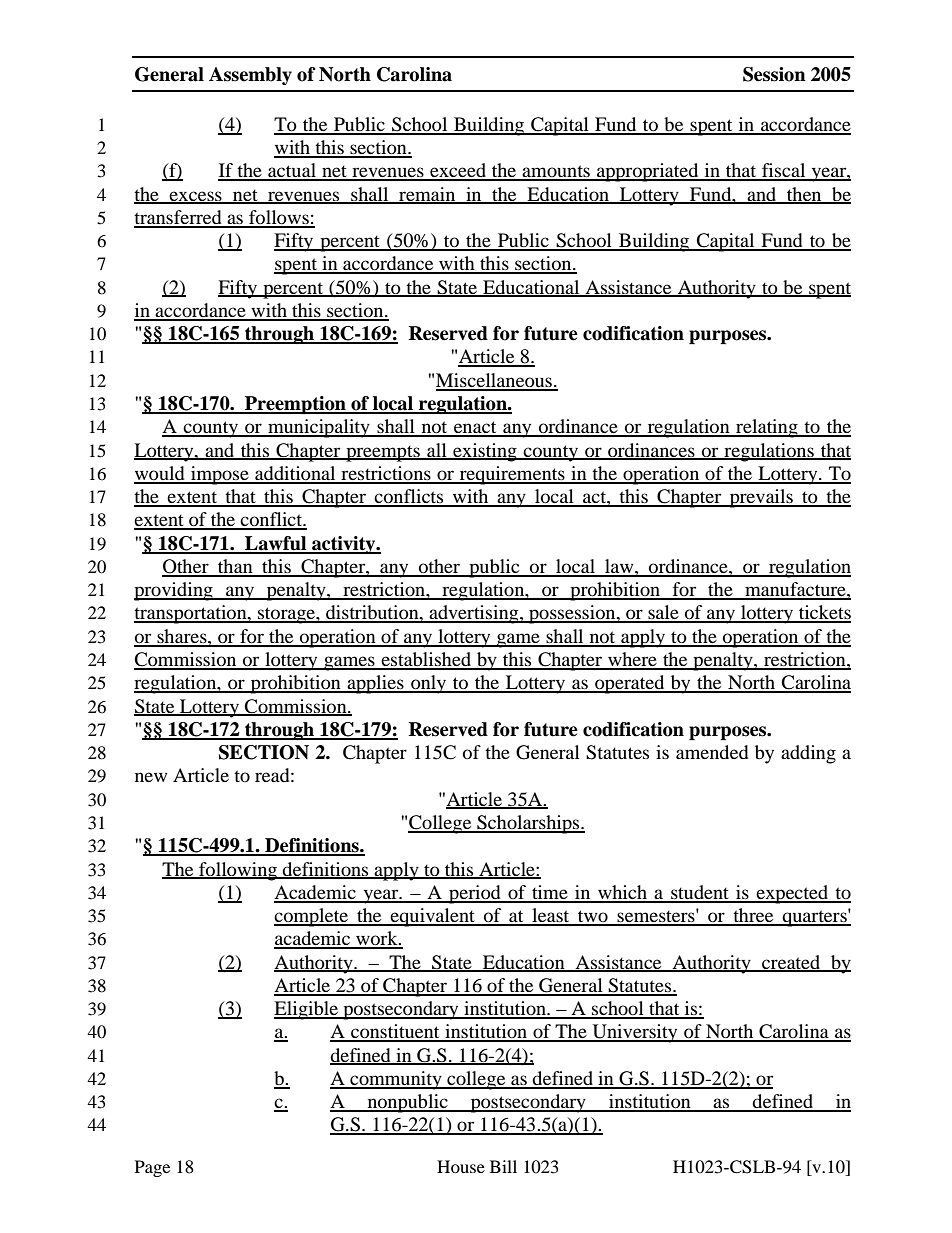 This document has height=1233, width=952. What do you see at coordinates (635, 1033) in the document?
I see `University` at bounding box center [635, 1033].
